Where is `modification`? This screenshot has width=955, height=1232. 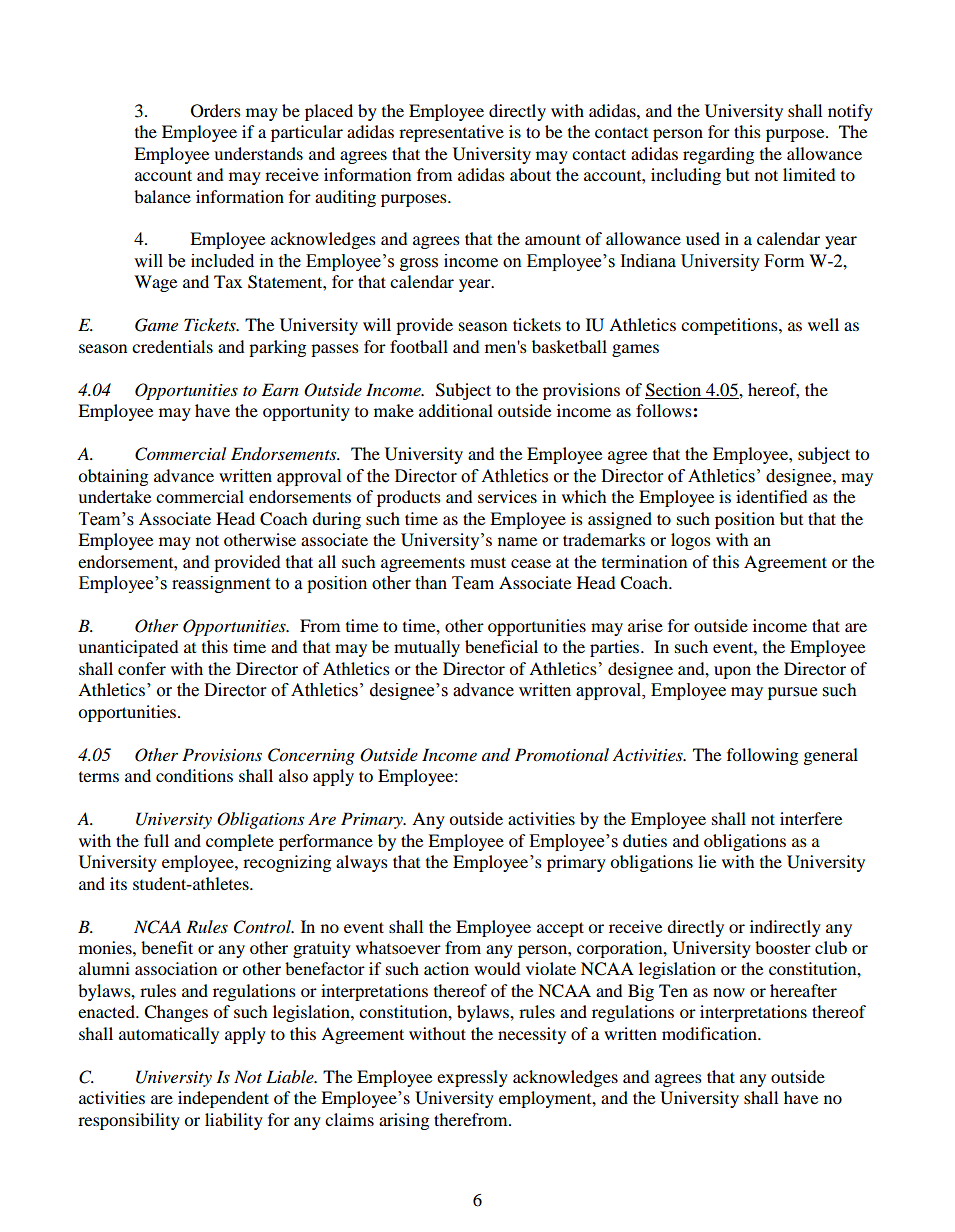 modification is located at coordinates (710, 1033).
